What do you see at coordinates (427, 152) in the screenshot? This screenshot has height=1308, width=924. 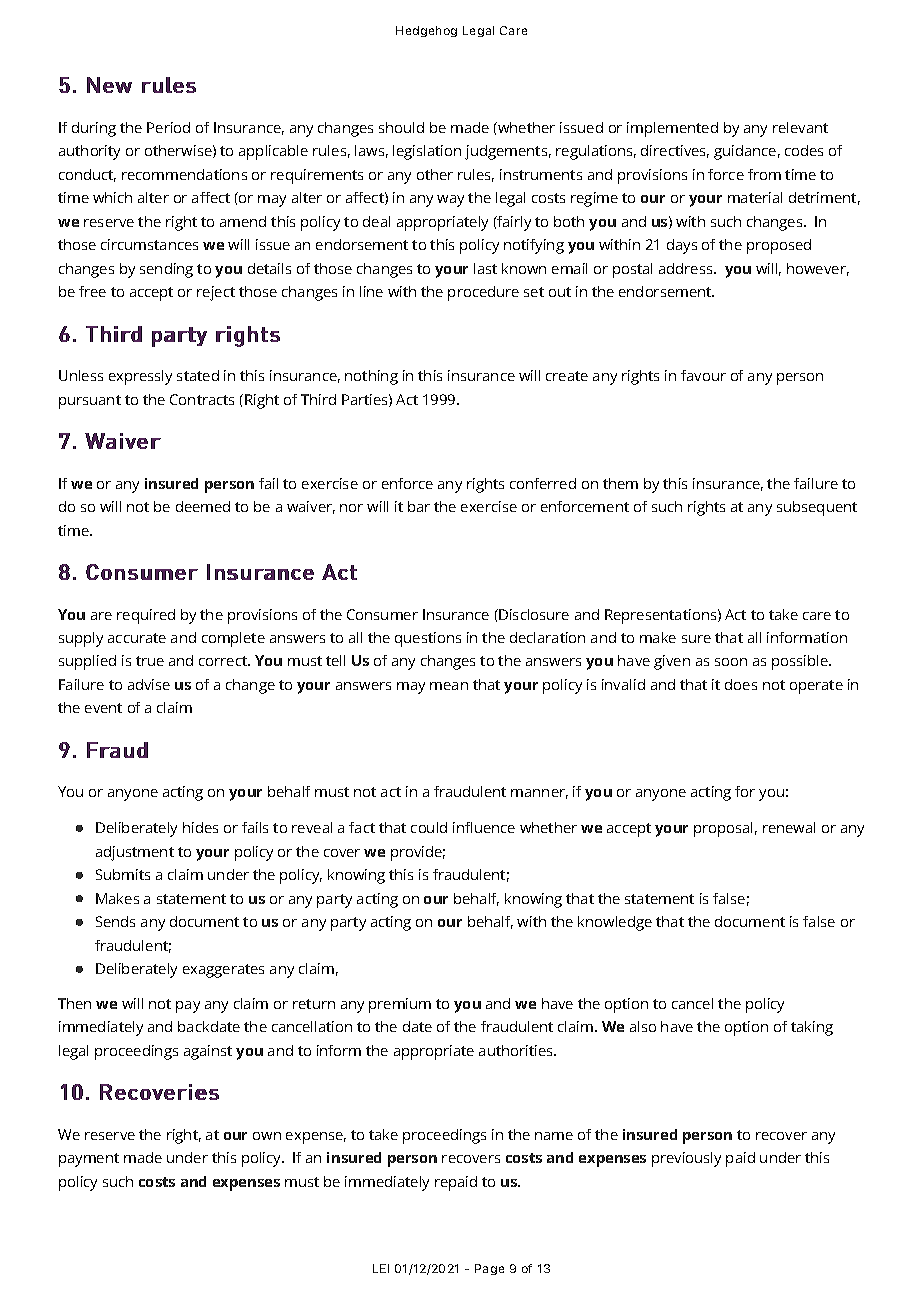 I see `legislation` at bounding box center [427, 152].
